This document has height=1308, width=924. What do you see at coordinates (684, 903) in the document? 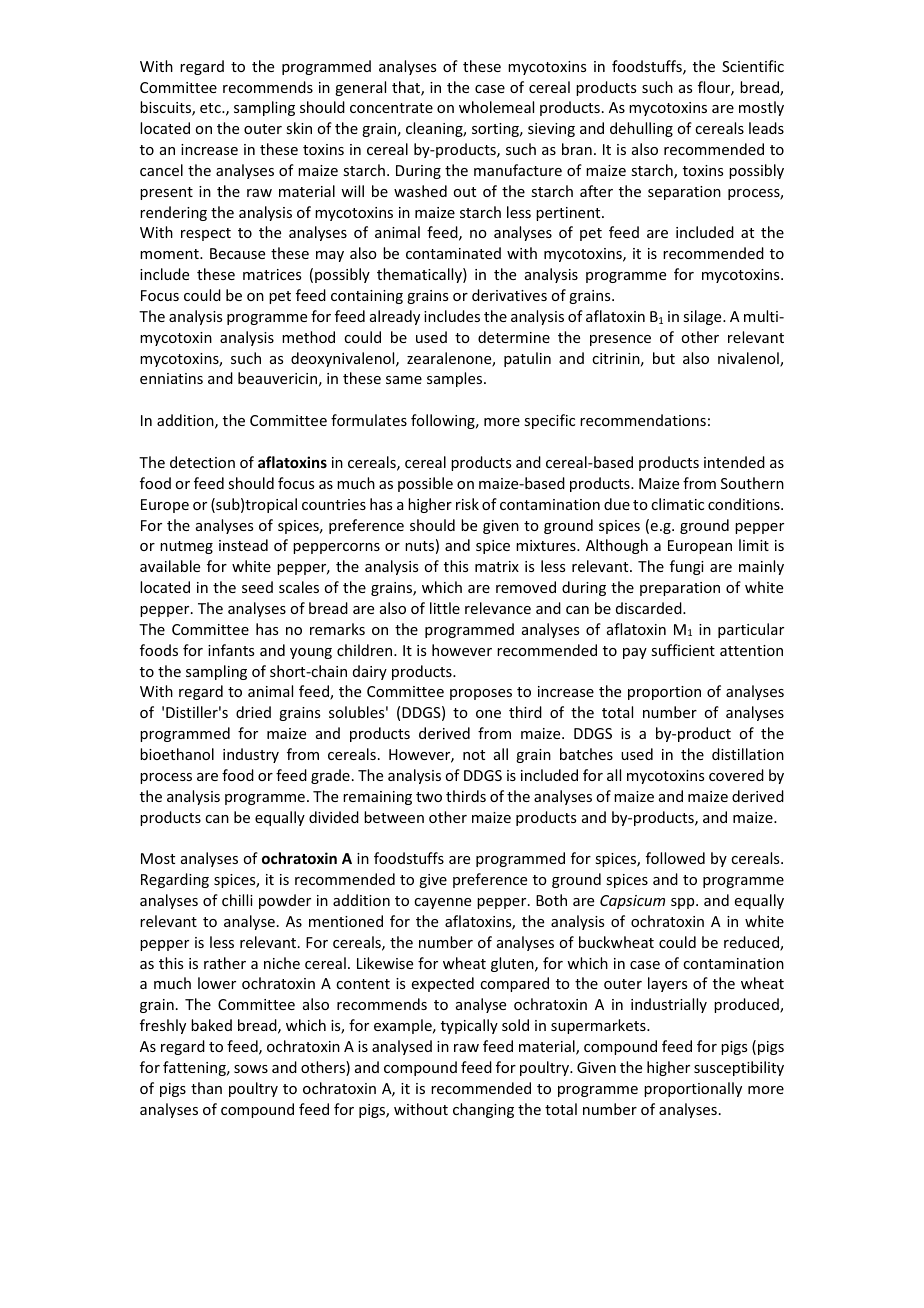
I see `spp` at bounding box center [684, 903].
